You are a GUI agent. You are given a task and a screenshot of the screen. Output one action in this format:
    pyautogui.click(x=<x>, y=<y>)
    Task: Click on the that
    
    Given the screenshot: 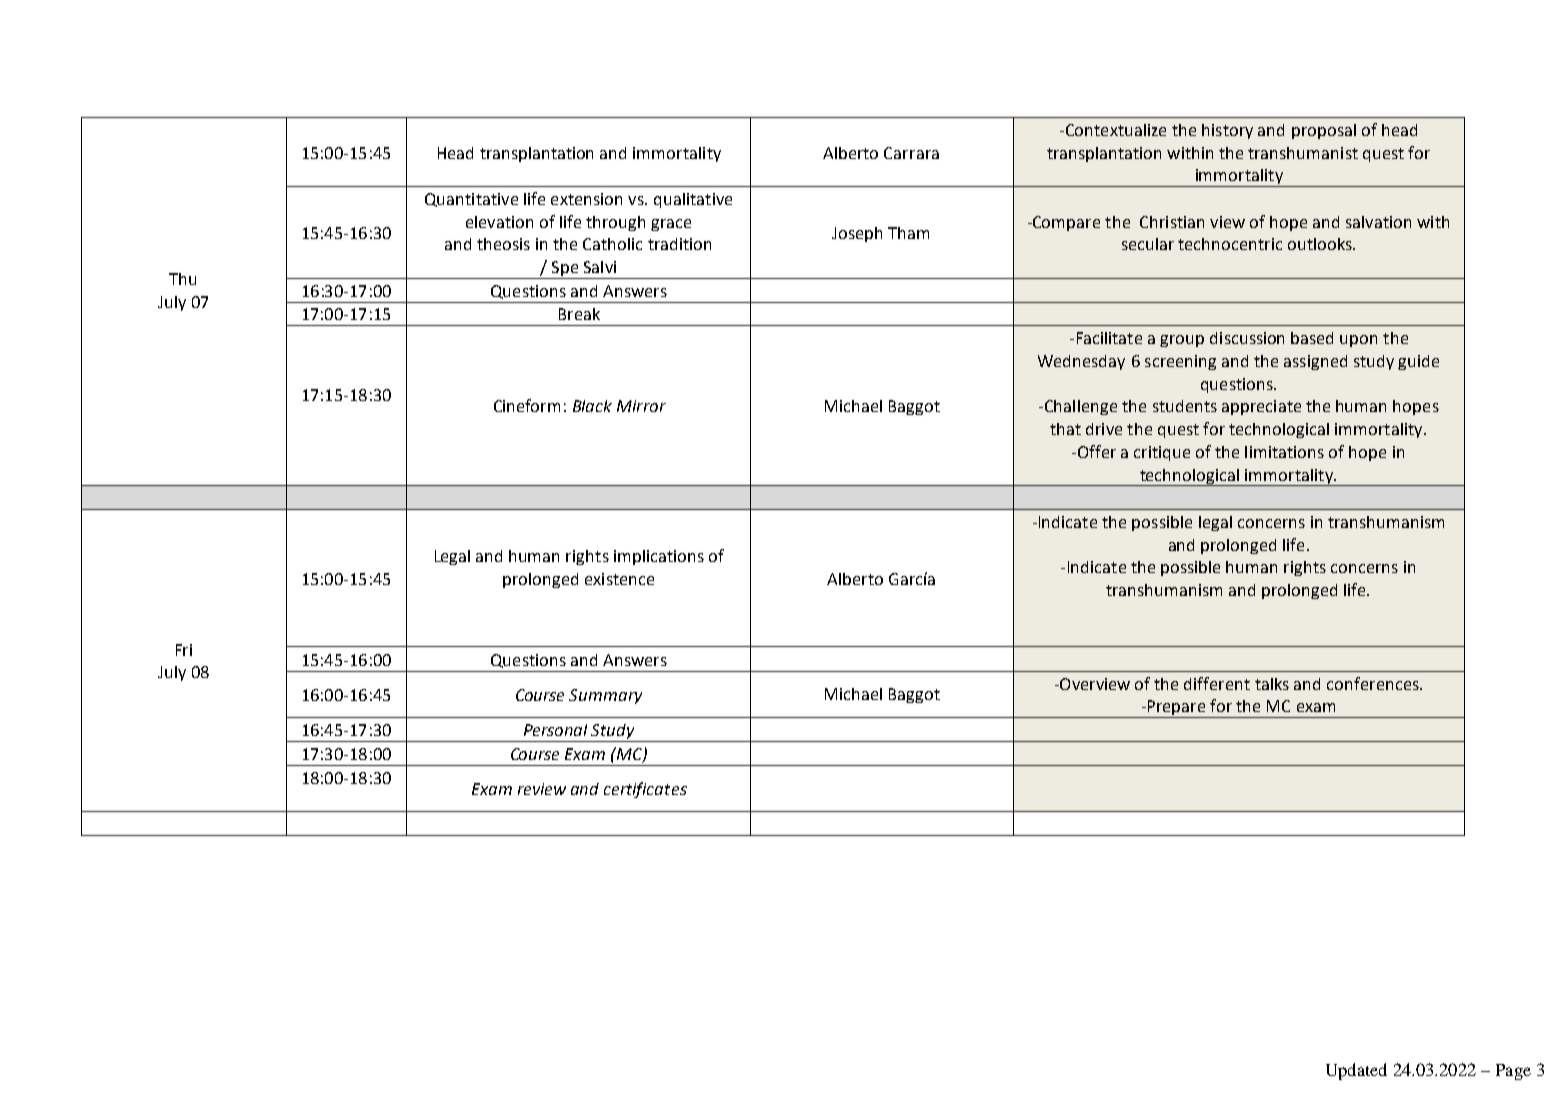 What is the action you would take?
    pyautogui.click(x=1065, y=429)
